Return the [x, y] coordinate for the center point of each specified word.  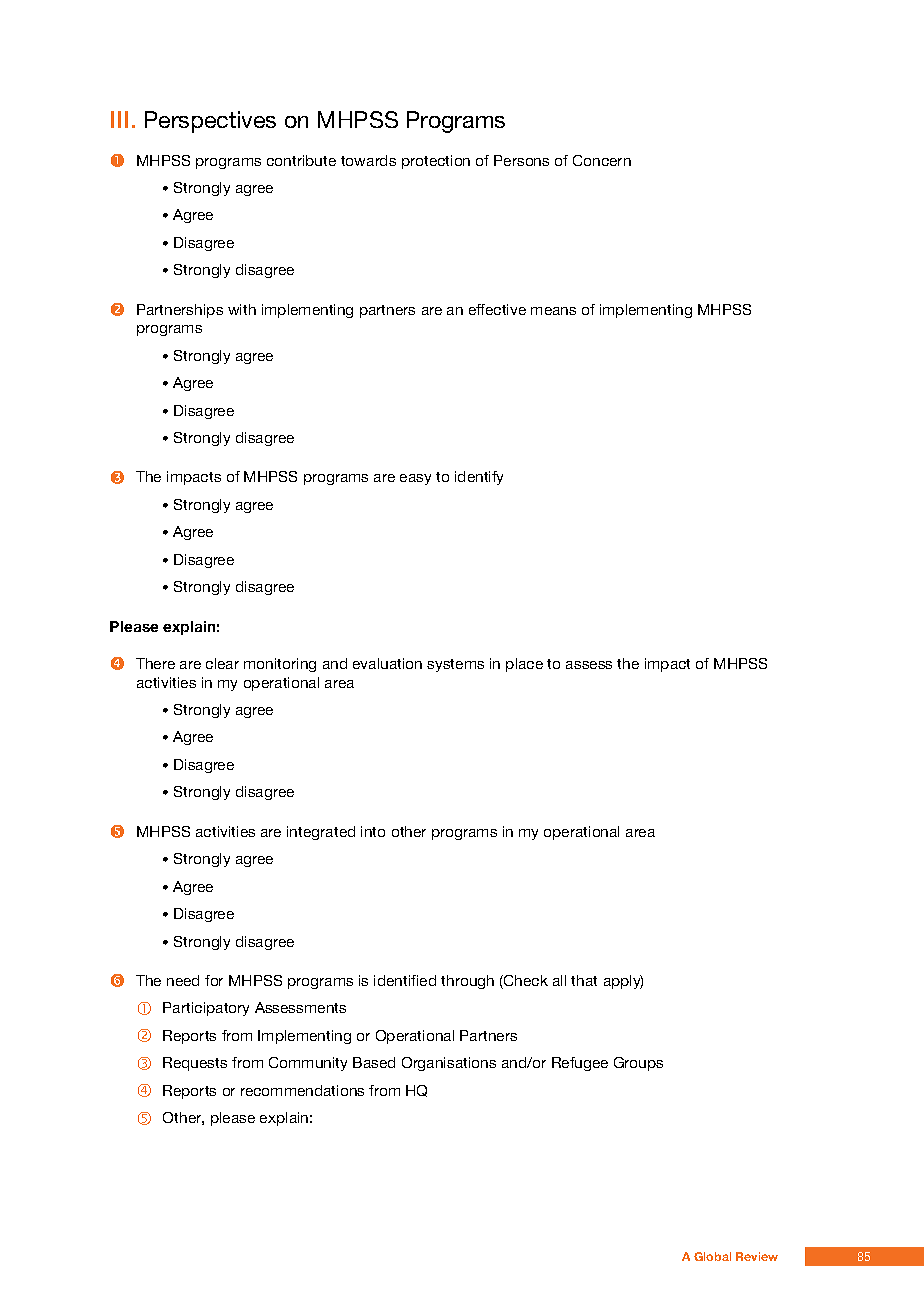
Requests [195, 1064]
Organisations [449, 1064]
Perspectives [210, 122]
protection [436, 162]
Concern [602, 160]
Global [712, 1256]
